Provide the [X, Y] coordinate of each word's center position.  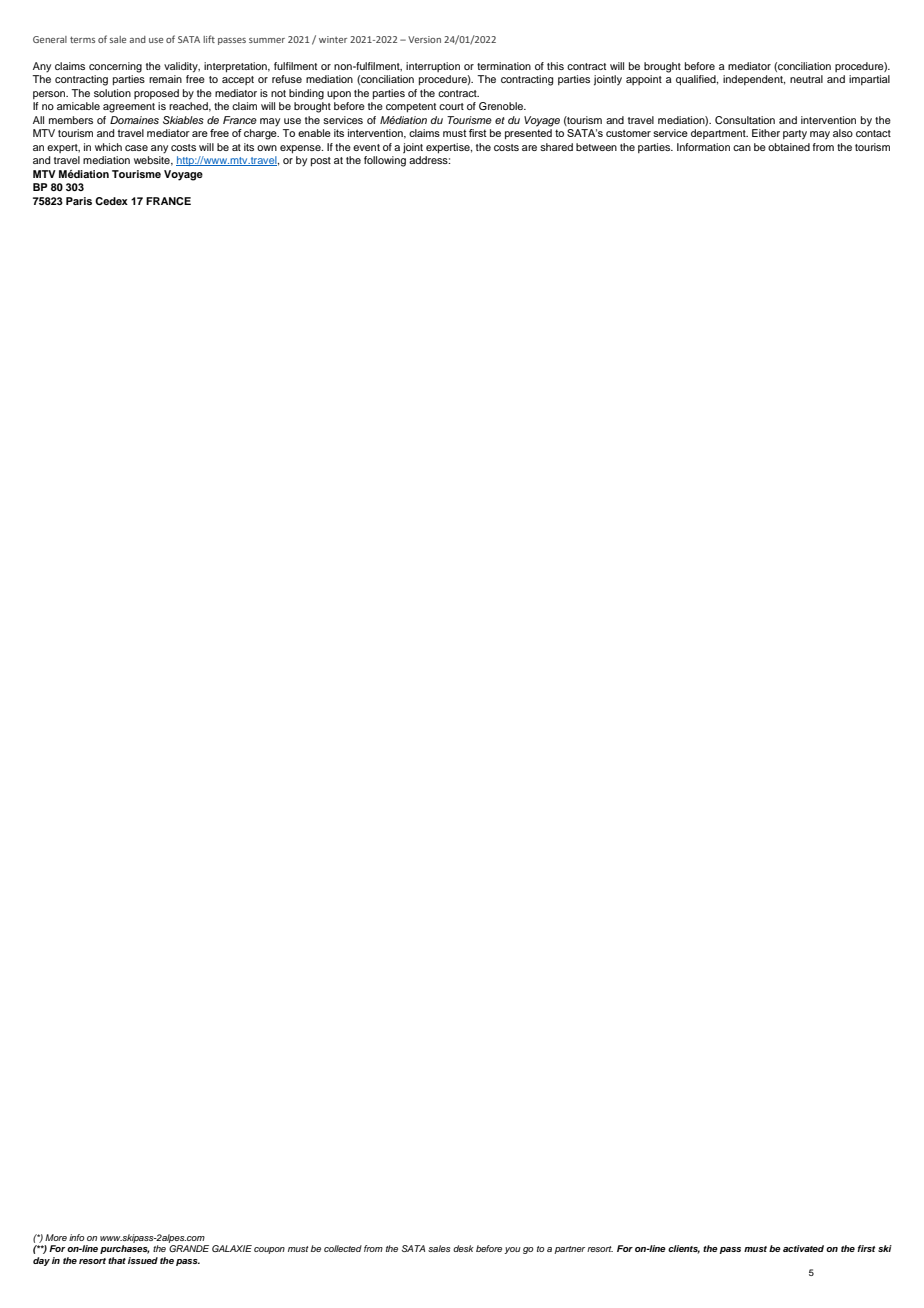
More [56, 1237]
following [385, 161]
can [742, 148]
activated [803, 1248]
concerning [115, 67]
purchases [125, 1249]
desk [463, 1248]
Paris [79, 201]
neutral [806, 79]
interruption [433, 67]
